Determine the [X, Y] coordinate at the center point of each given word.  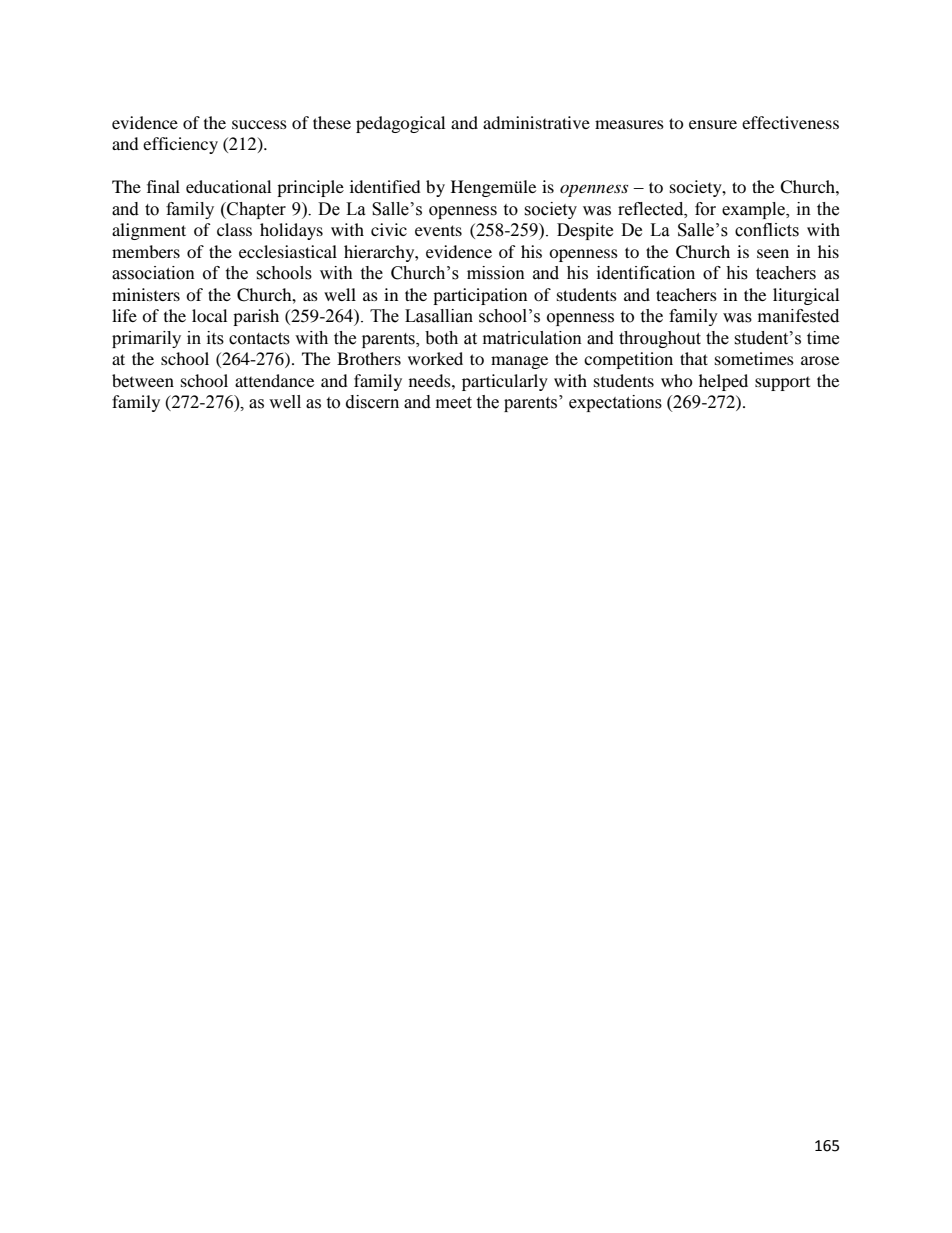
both [441, 338]
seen [773, 253]
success [259, 124]
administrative [536, 122]
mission [496, 273]
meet [454, 403]
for [705, 209]
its [215, 338]
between [143, 380]
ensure [713, 124]
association [153, 273]
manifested [798, 316]
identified [385, 186]
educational [228, 186]
